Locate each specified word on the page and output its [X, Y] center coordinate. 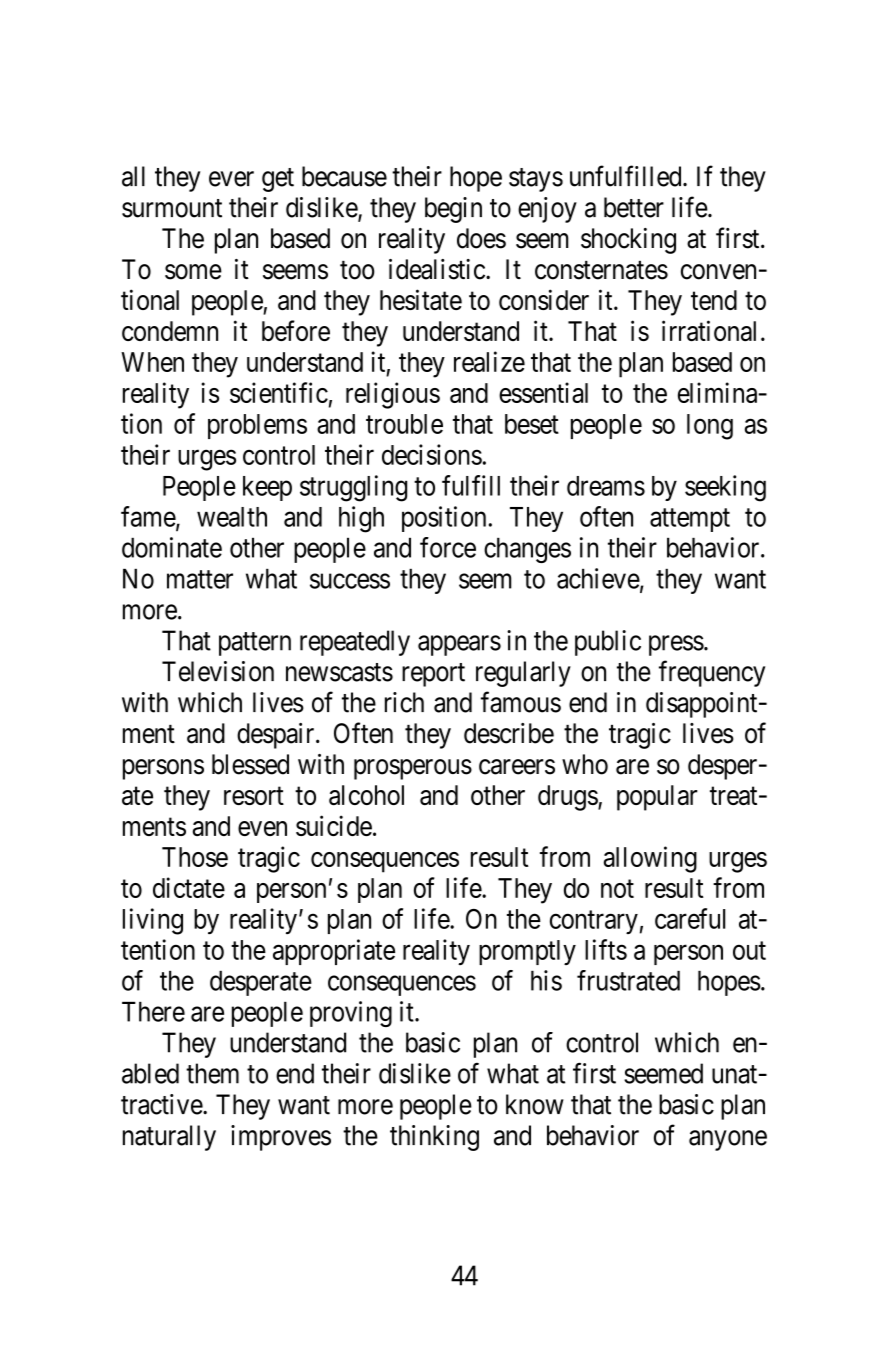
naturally [169, 1138]
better [634, 207]
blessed [250, 764]
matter [200, 579]
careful [690, 918]
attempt [690, 520]
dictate [189, 887]
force [448, 547]
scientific [279, 392]
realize [489, 361]
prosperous [413, 769]
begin [453, 210]
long [710, 427]
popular [657, 798]
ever [231, 179]
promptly [527, 952]
